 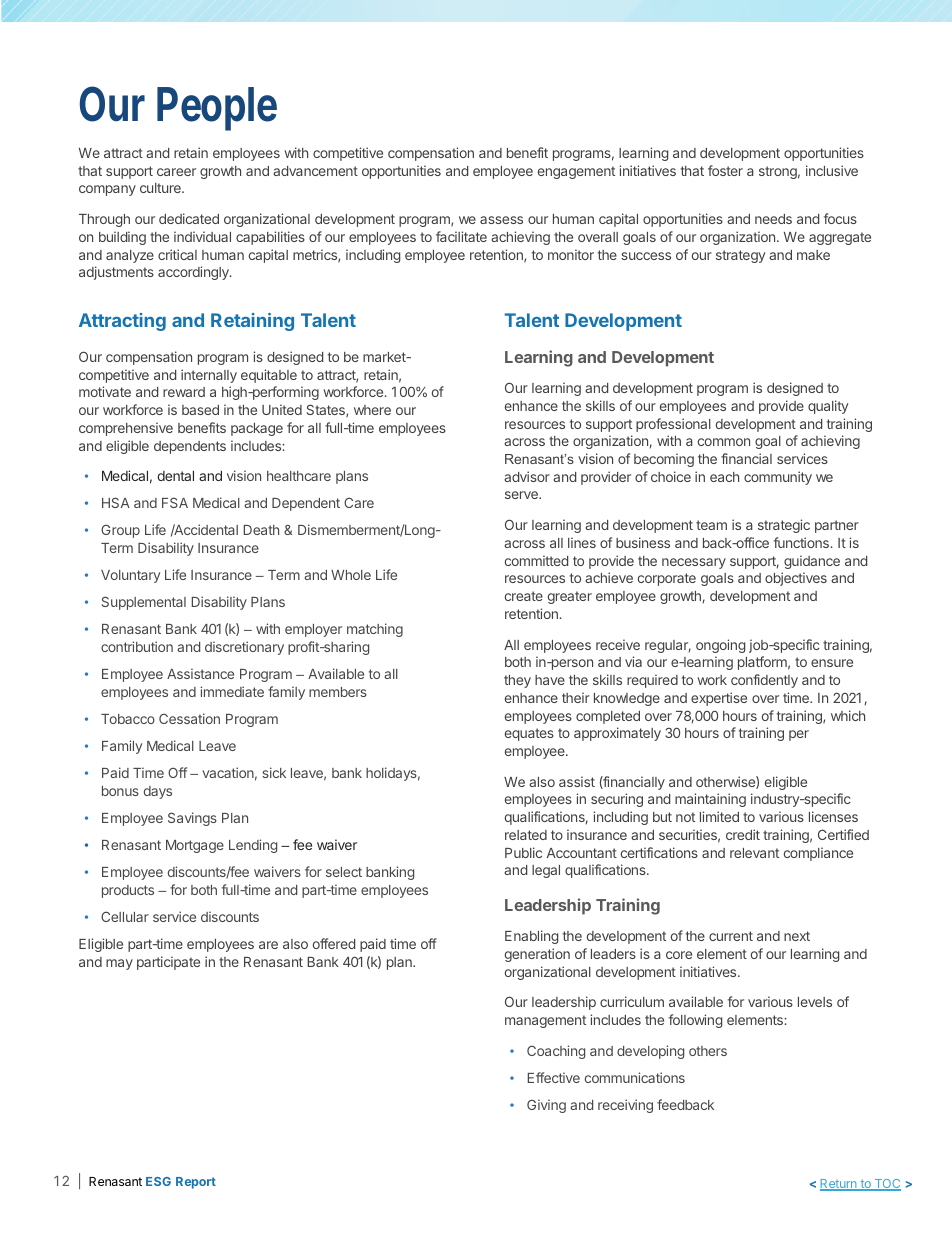 I want to click on ensure, so click(x=832, y=663).
